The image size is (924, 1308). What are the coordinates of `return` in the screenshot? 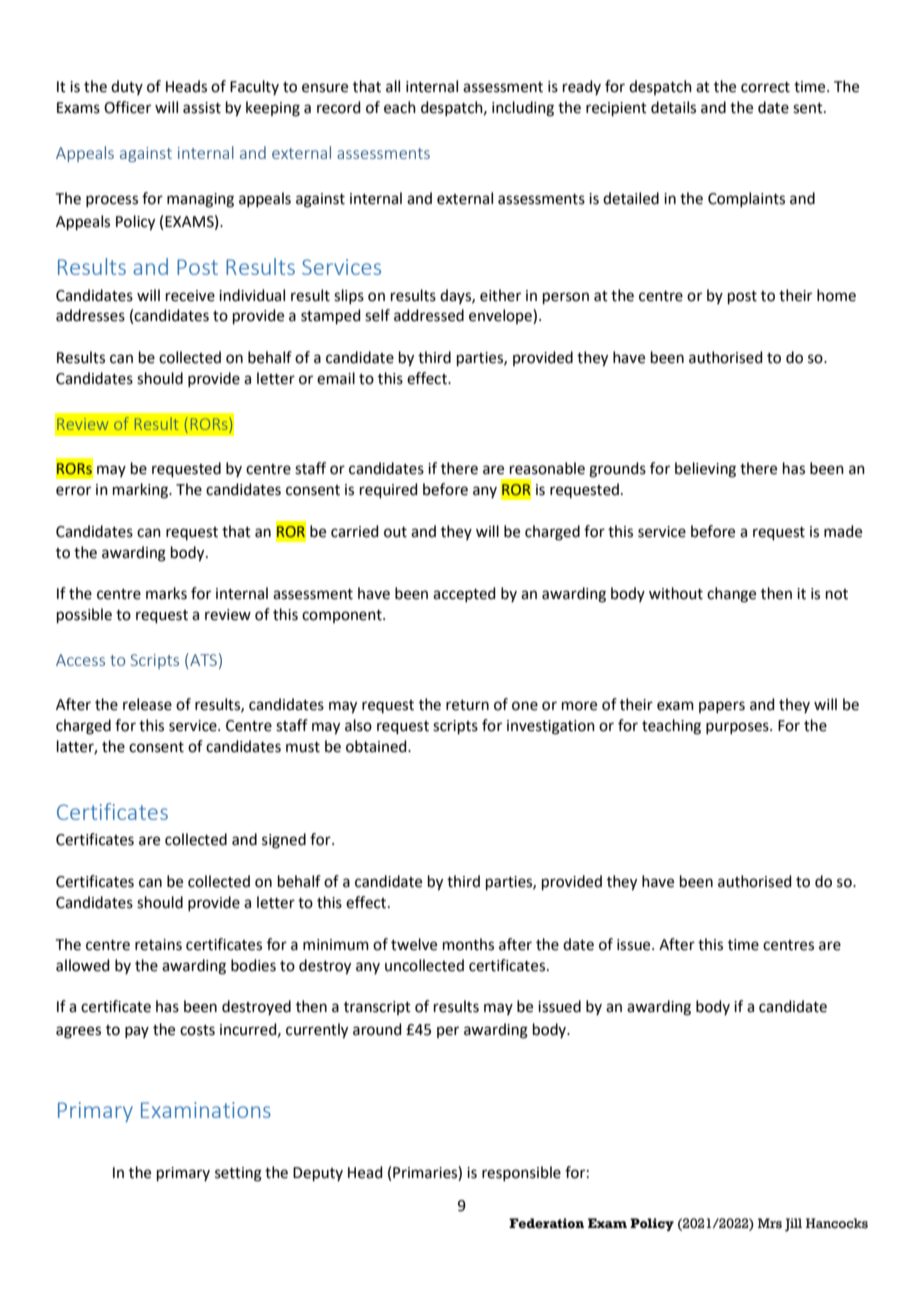 It's located at (467, 705).
